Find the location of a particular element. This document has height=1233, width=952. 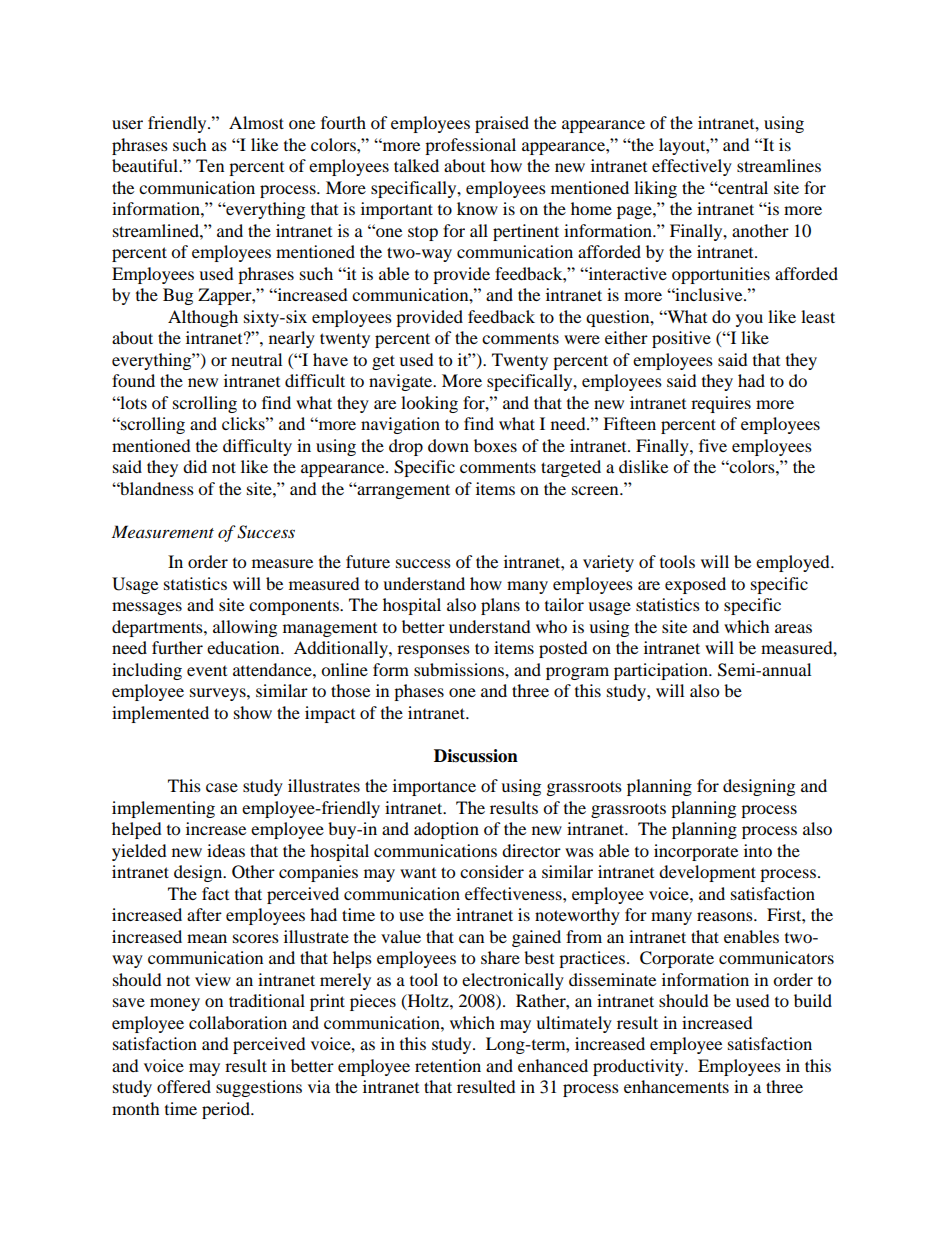

allowing is located at coordinates (245, 628).
